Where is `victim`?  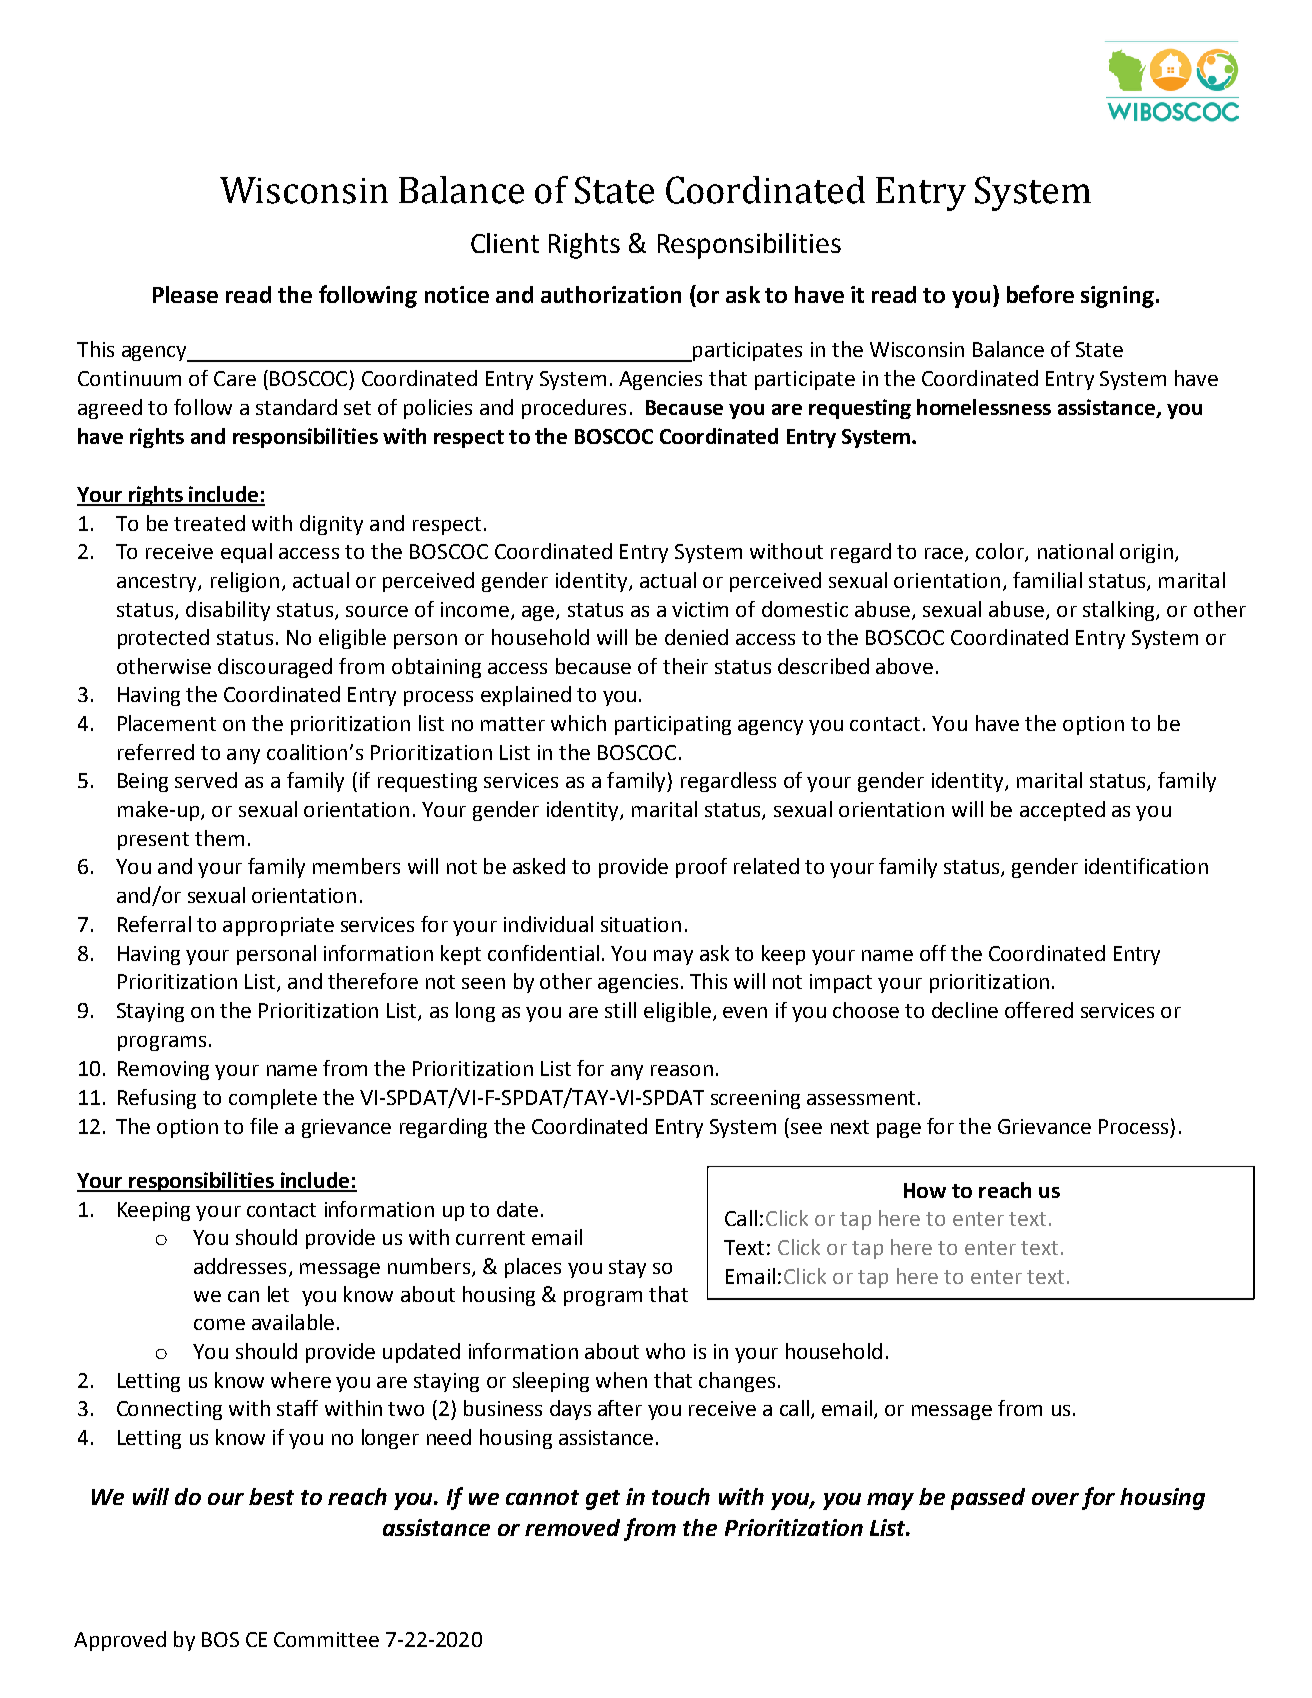 victim is located at coordinates (700, 609).
